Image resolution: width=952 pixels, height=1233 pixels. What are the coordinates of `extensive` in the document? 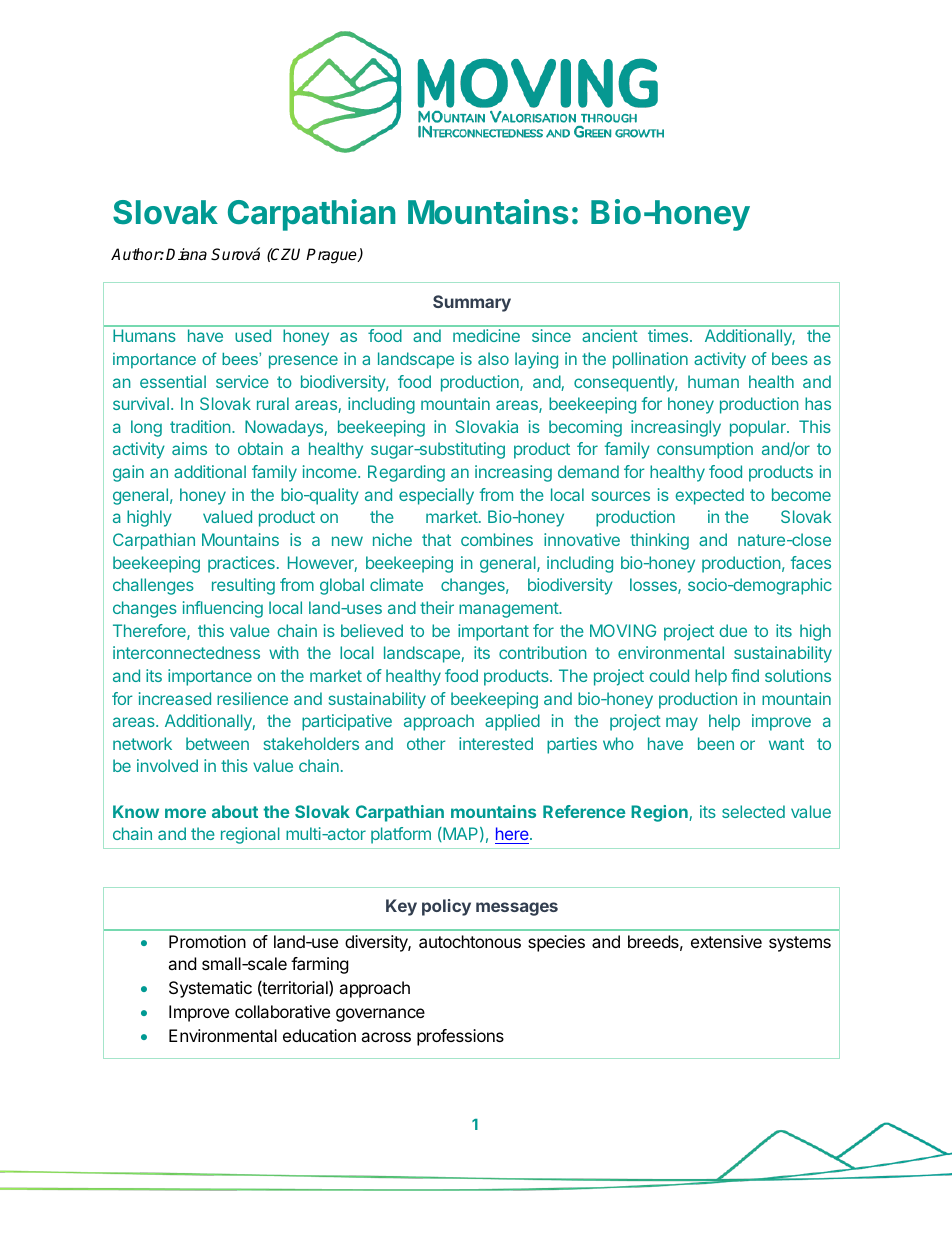 It's located at (726, 941).
